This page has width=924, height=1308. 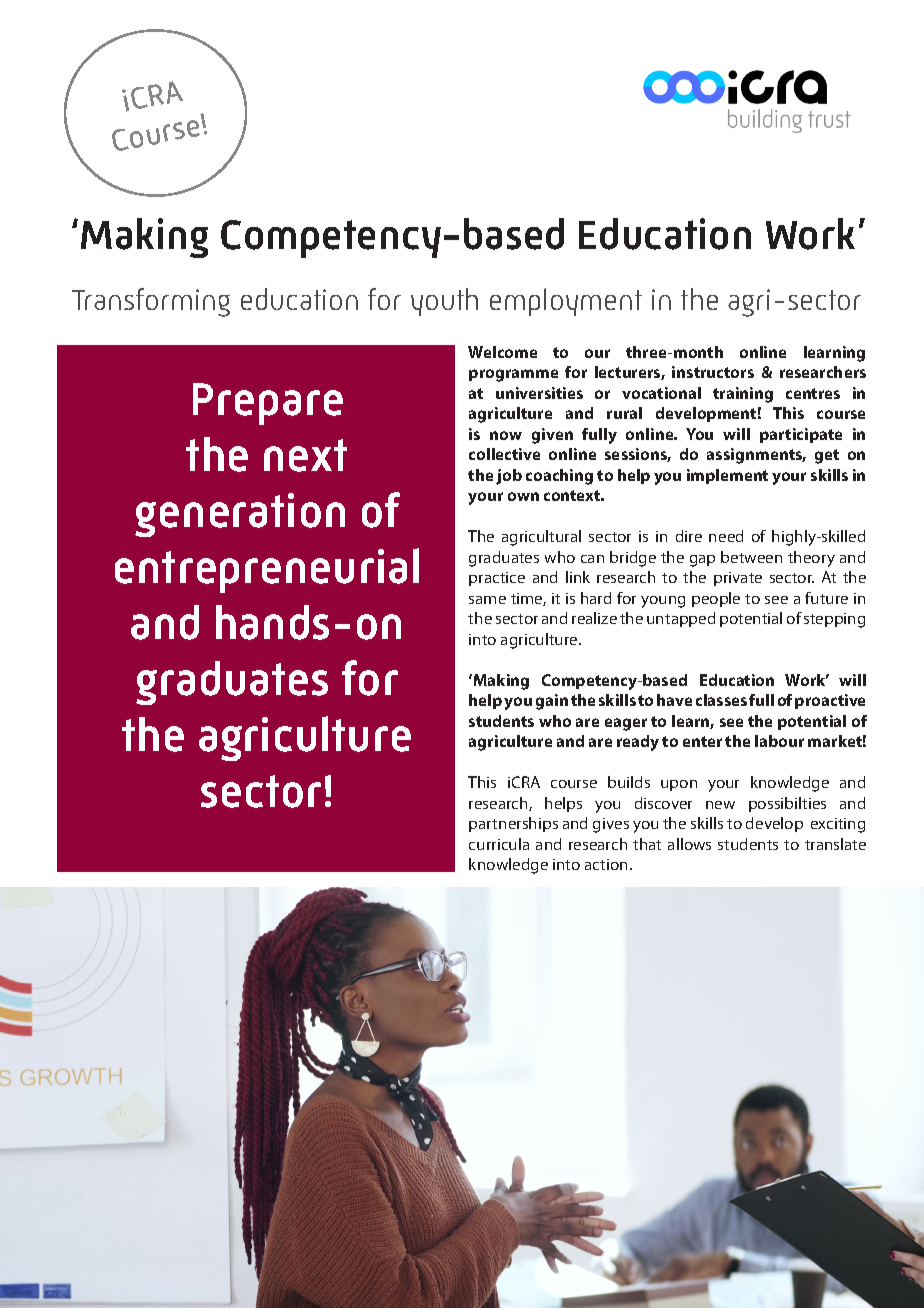 What do you see at coordinates (240, 515) in the page?
I see `generation` at bounding box center [240, 515].
